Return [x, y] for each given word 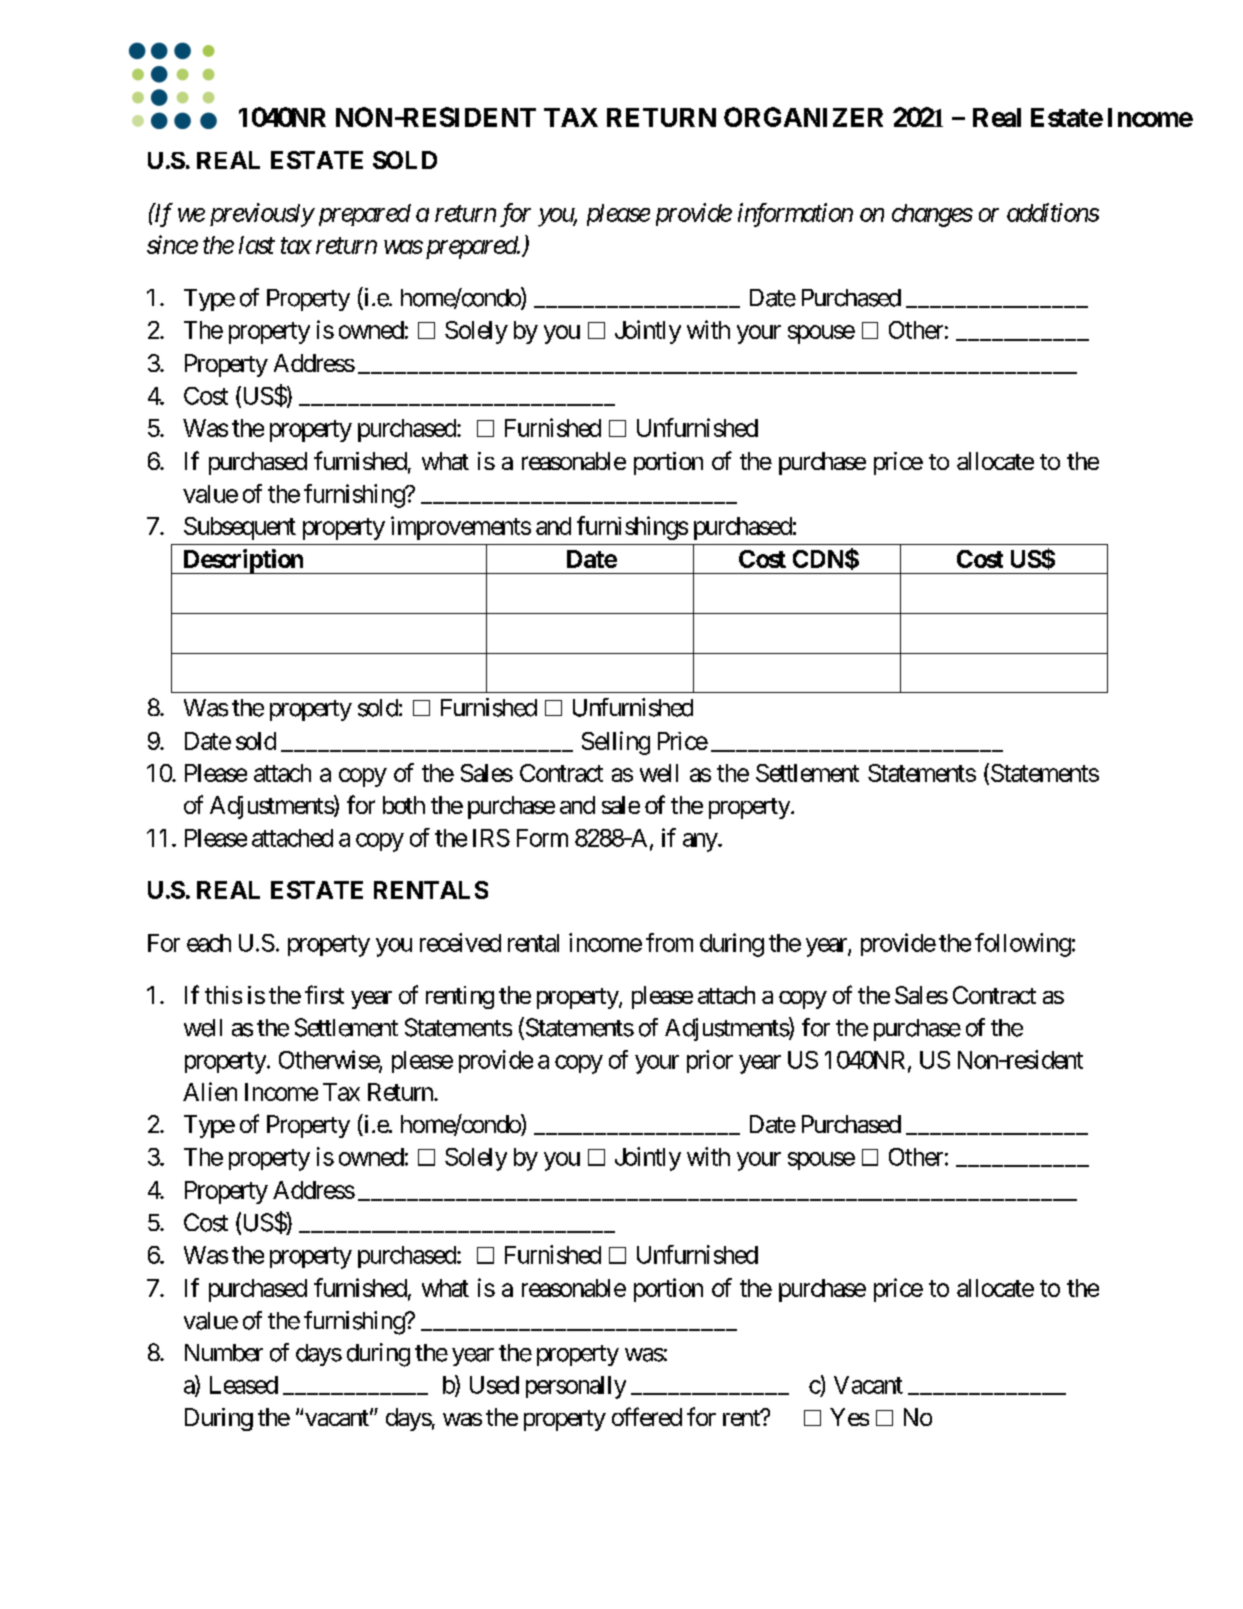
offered [647, 1416]
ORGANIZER [803, 117]
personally [576, 1387]
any [701, 842]
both [404, 805]
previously [262, 215]
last [257, 245]
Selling [616, 743]
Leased [244, 1385]
